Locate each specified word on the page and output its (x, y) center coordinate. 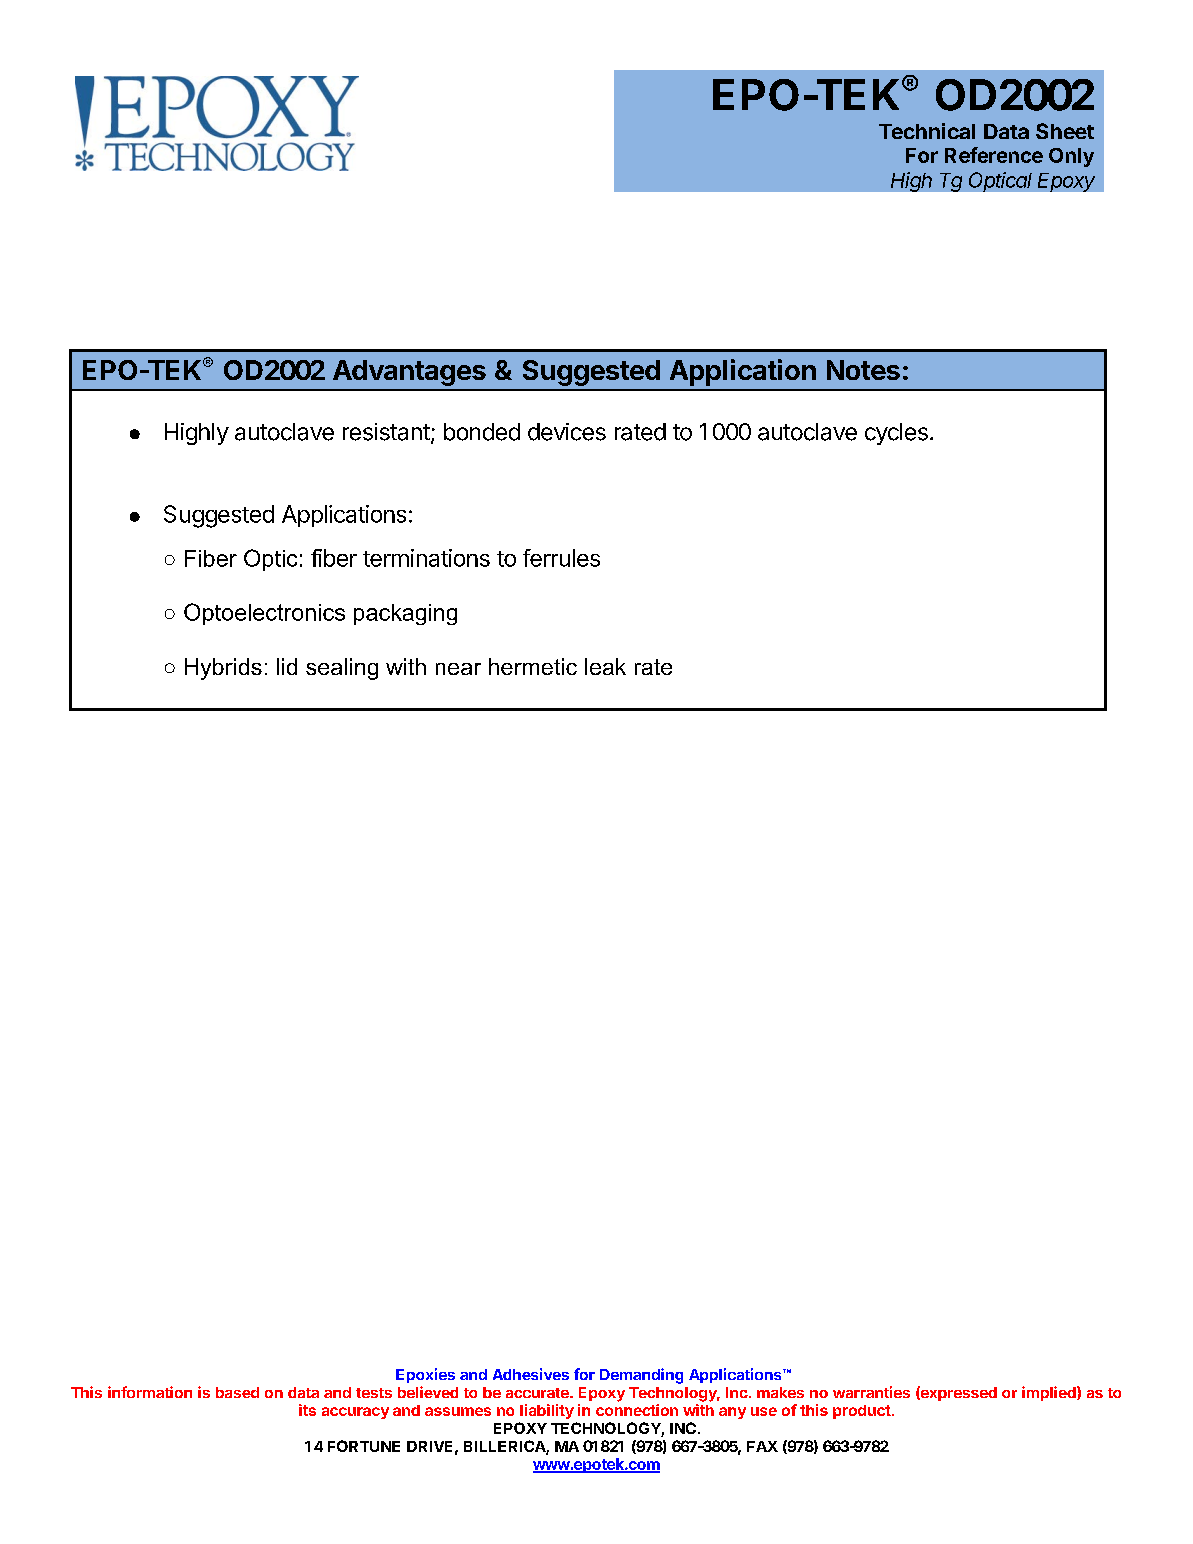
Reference (994, 155)
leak (605, 666)
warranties (871, 1392)
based (237, 1392)
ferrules (561, 558)
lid (287, 666)
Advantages (409, 373)
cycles (896, 434)
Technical (927, 131)
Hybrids (223, 669)
